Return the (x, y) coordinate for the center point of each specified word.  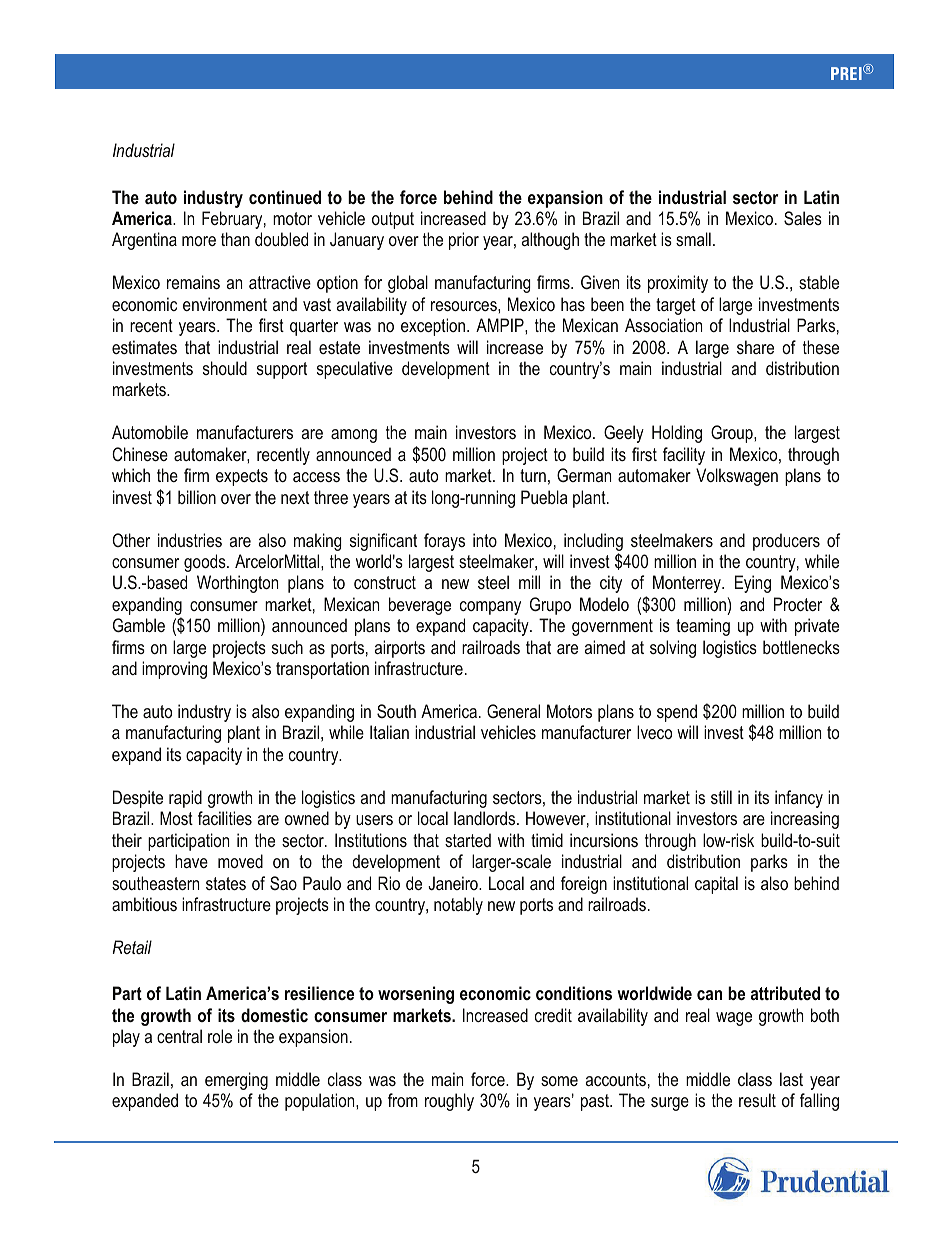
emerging (236, 1081)
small (693, 239)
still (721, 797)
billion (197, 497)
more (199, 241)
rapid (185, 799)
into (485, 540)
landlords (486, 818)
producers (786, 542)
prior (464, 241)
